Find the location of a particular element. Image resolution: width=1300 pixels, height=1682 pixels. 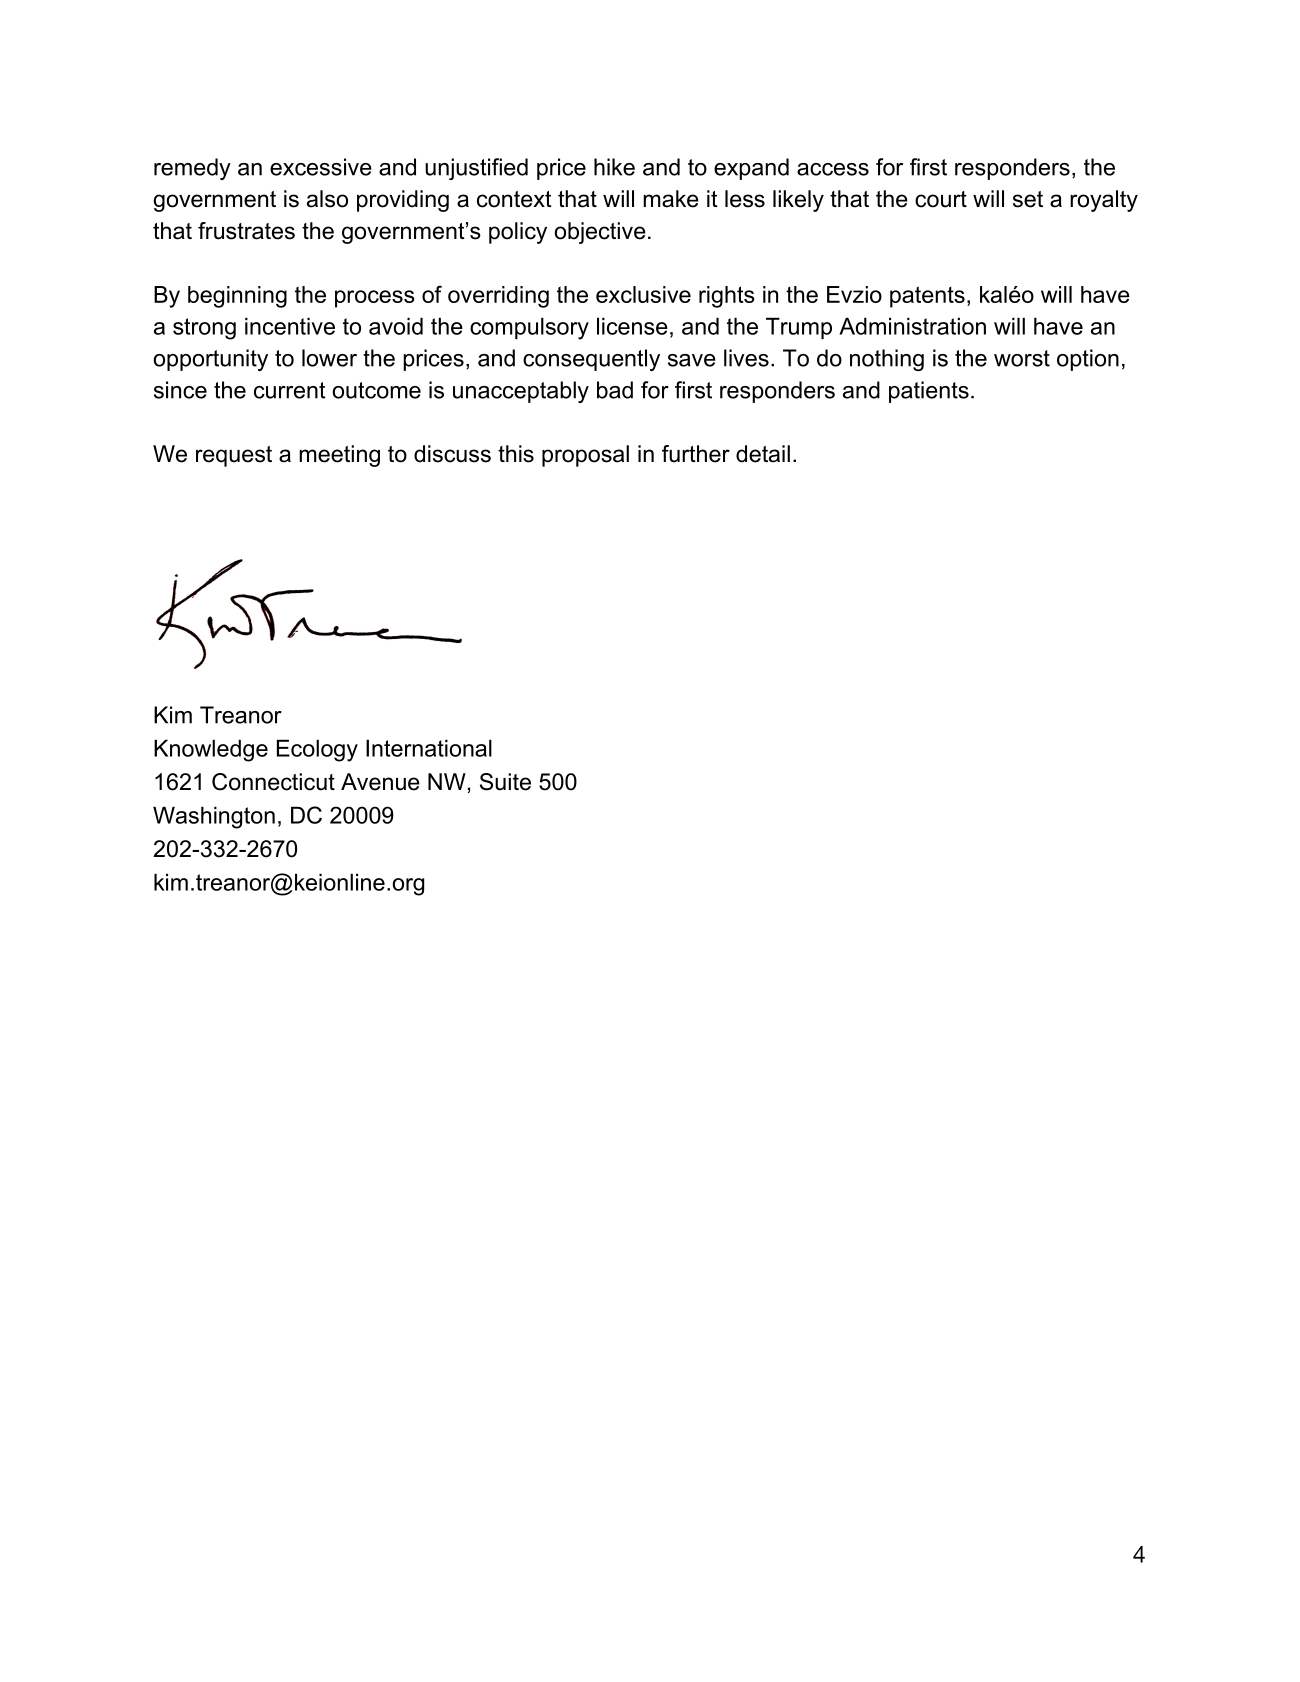

detail is located at coordinates (763, 454).
